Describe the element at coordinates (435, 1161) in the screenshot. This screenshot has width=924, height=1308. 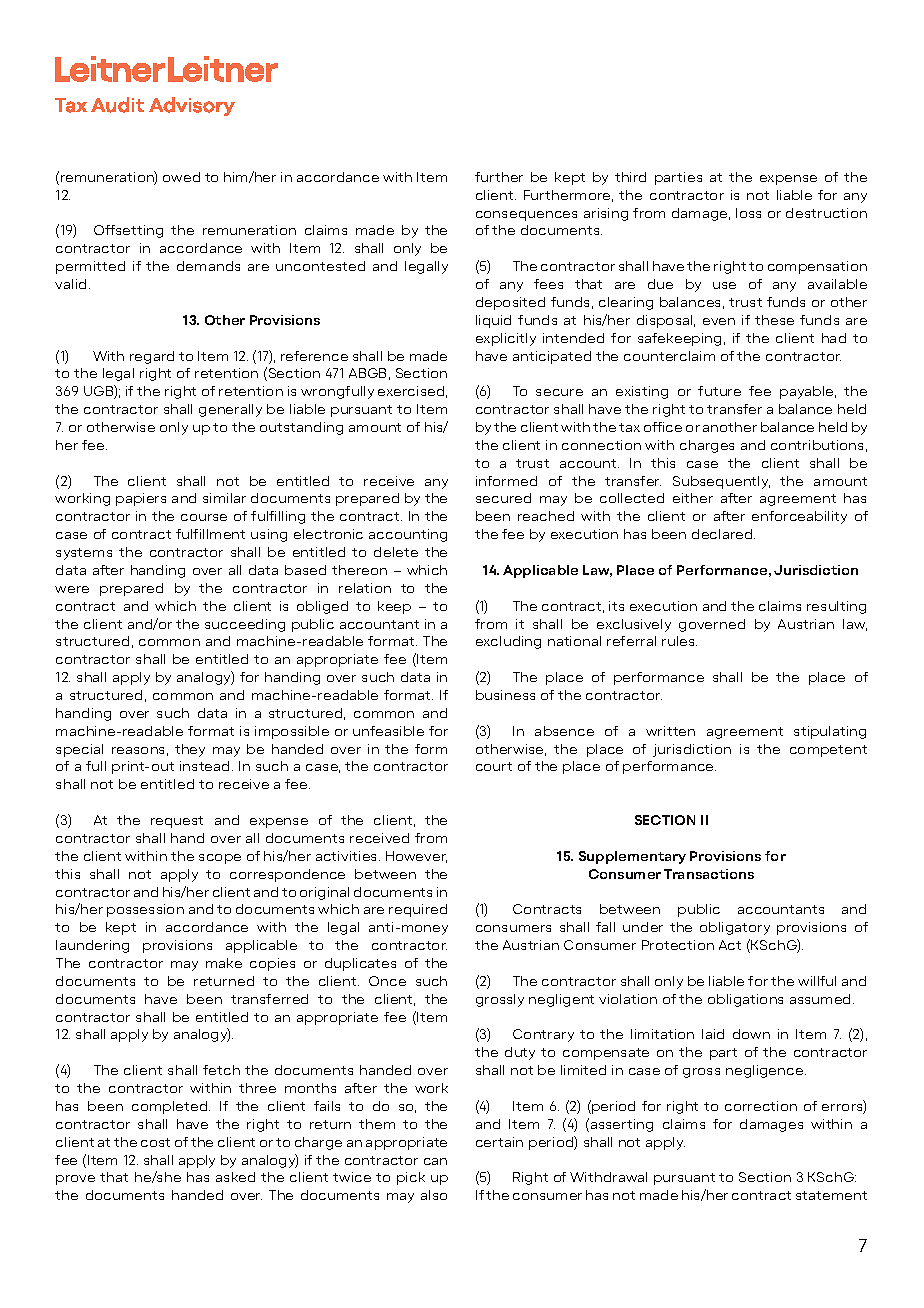
I see `can` at that location.
